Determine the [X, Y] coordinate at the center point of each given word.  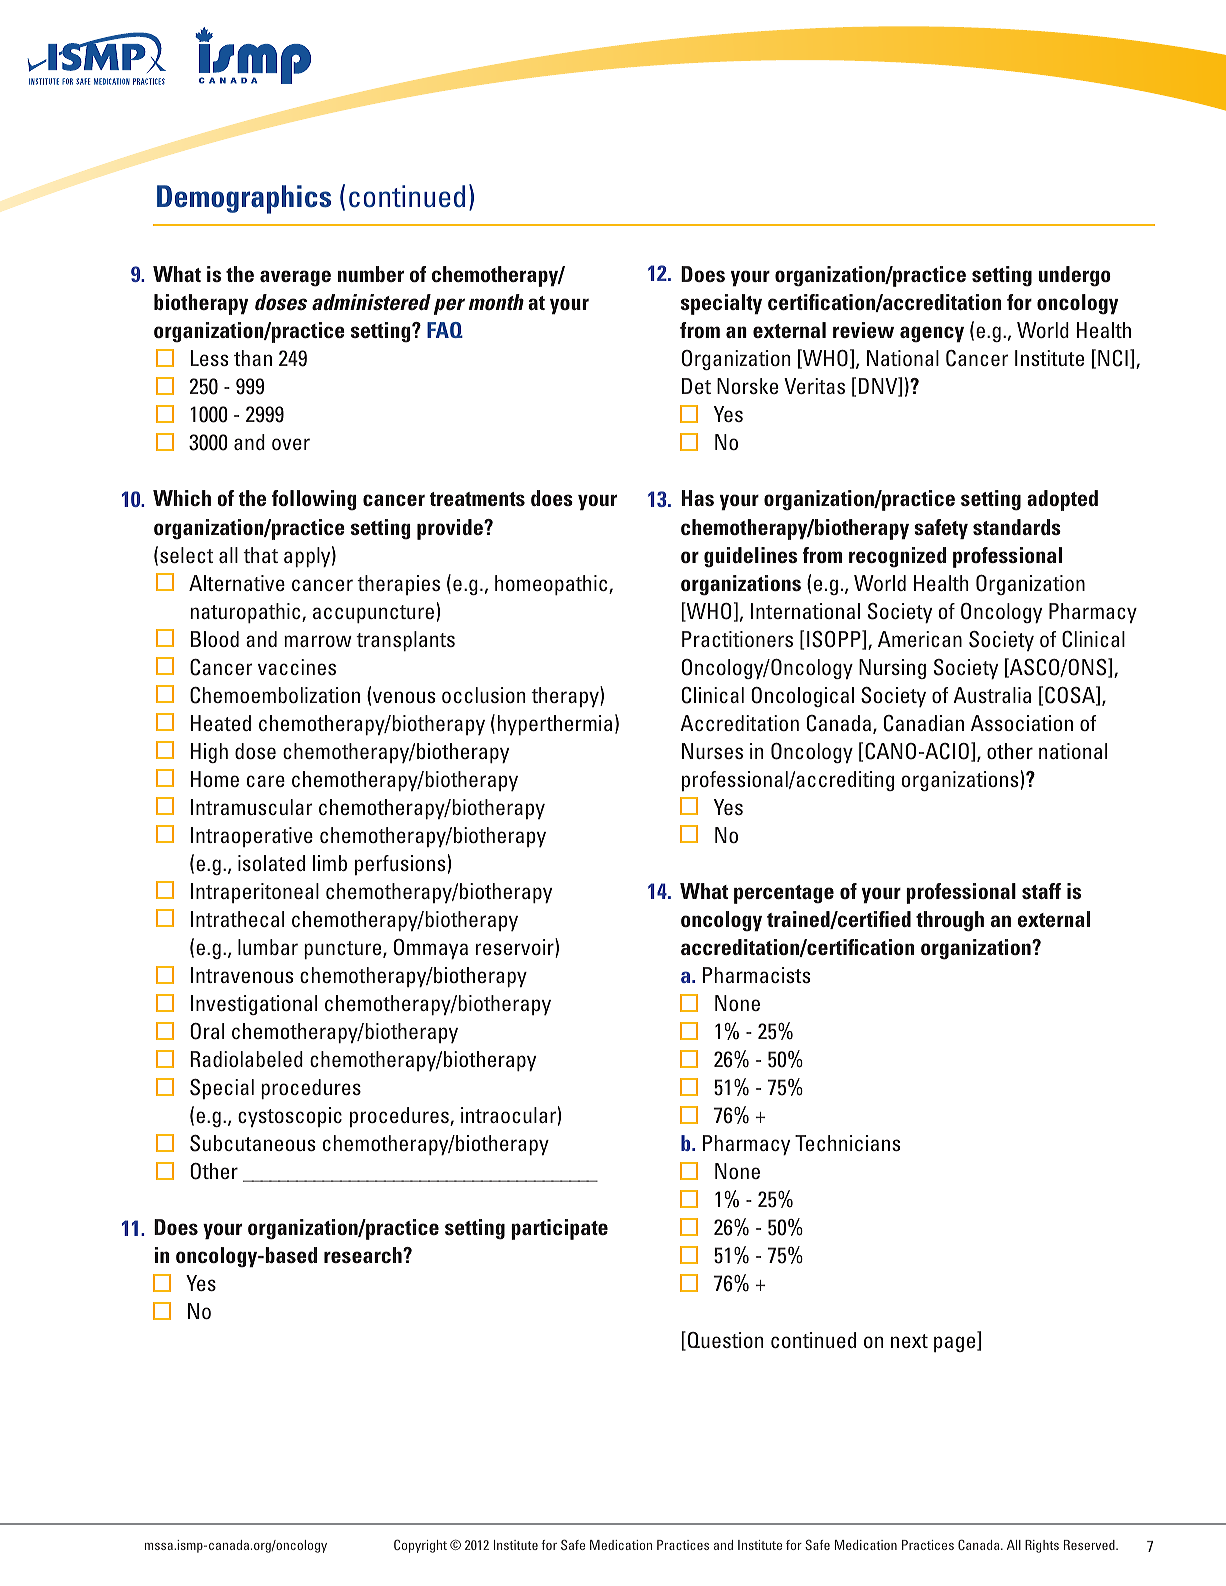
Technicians [847, 1143]
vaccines [297, 667]
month [496, 302]
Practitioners [737, 639]
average [295, 278]
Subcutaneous [252, 1143]
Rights [1042, 1546]
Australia [992, 695]
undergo [1075, 276]
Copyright [420, 1546]
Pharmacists [756, 975]
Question [725, 1340]
